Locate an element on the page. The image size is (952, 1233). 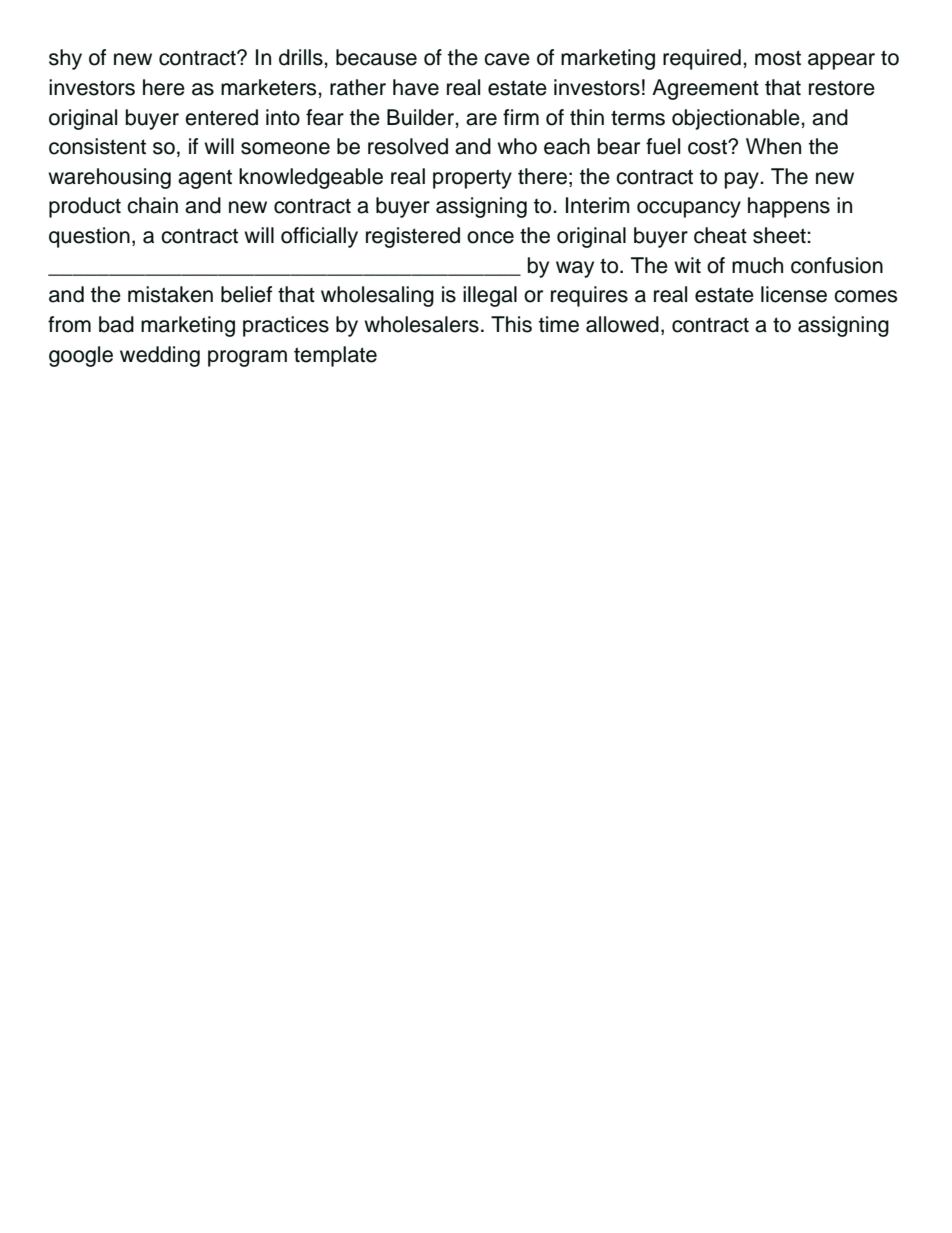
once is located at coordinates (490, 237).
